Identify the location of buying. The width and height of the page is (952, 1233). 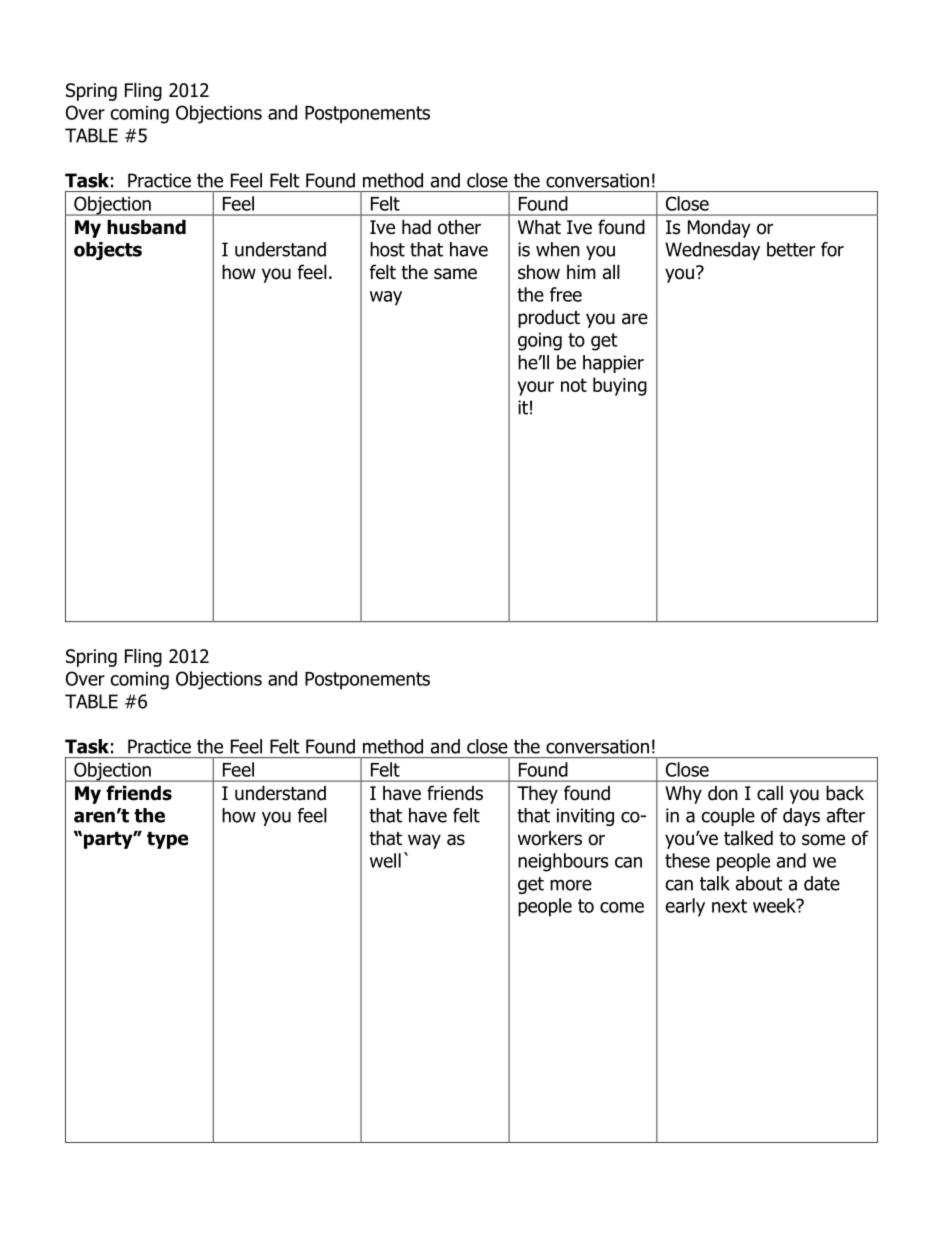
(620, 386).
